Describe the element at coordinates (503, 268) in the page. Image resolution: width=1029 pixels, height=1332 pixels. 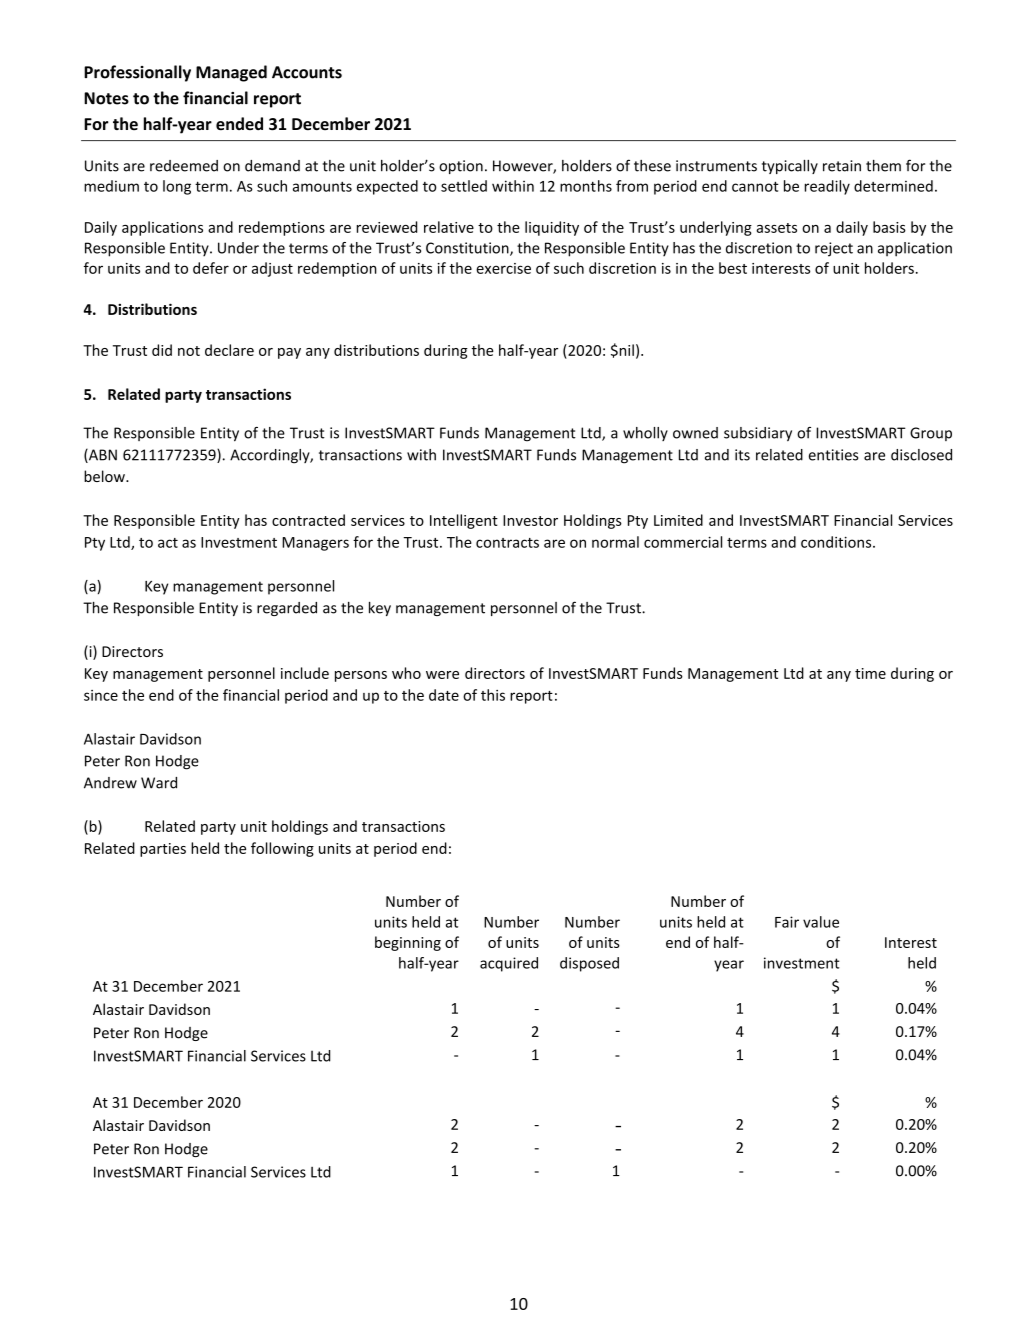
I see `exercise` at that location.
